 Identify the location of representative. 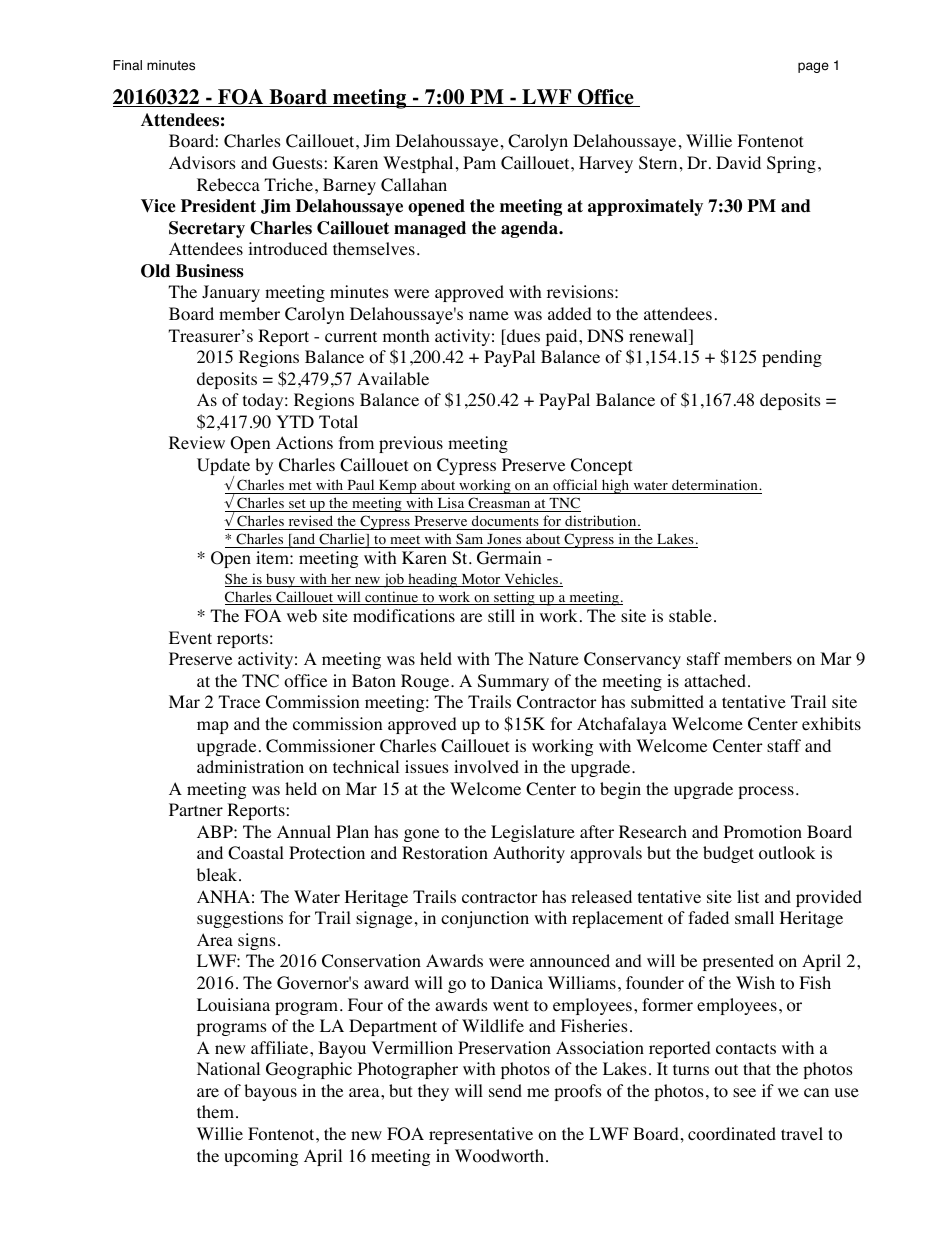
(481, 1135).
